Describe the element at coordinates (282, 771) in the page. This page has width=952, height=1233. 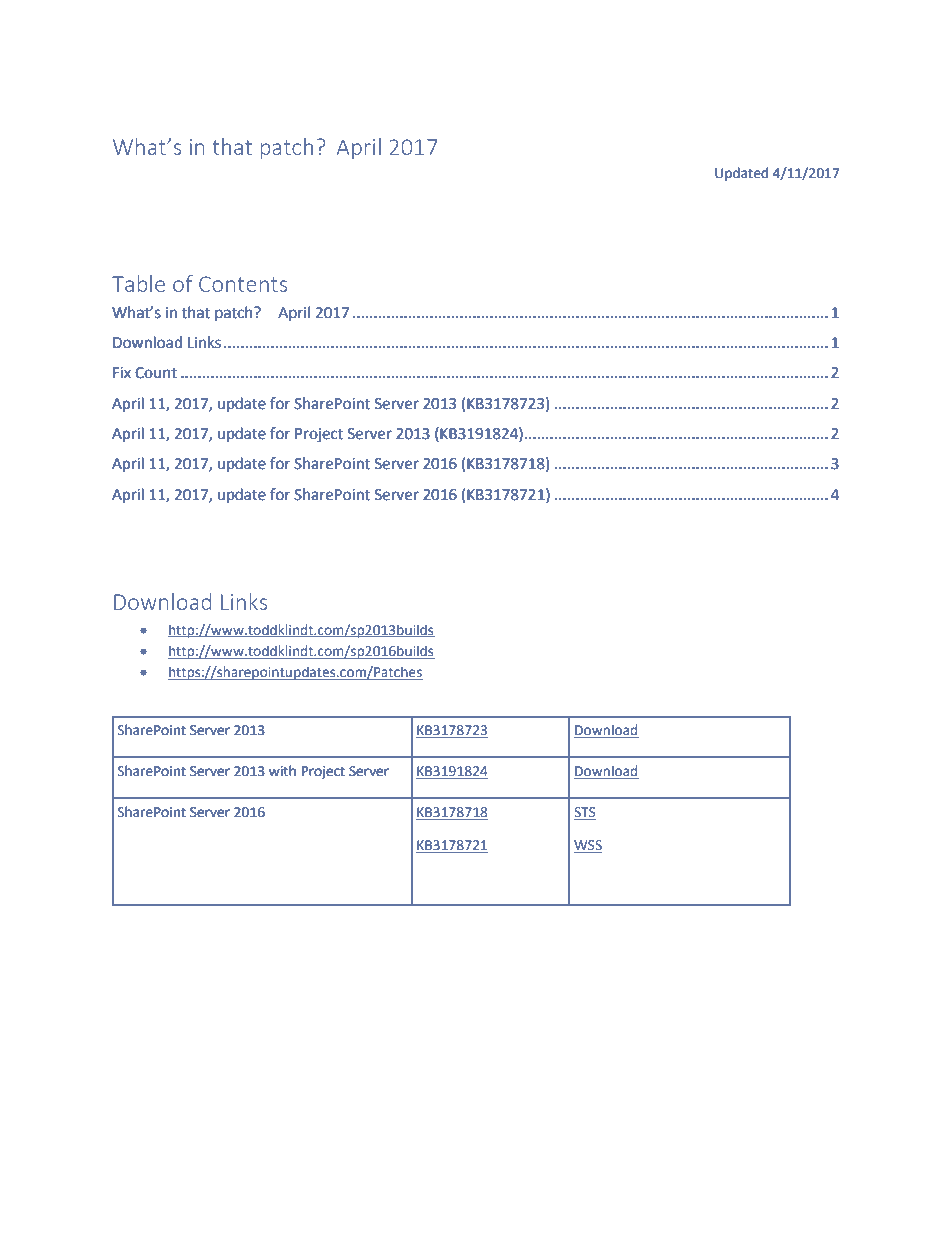
I see `with` at that location.
